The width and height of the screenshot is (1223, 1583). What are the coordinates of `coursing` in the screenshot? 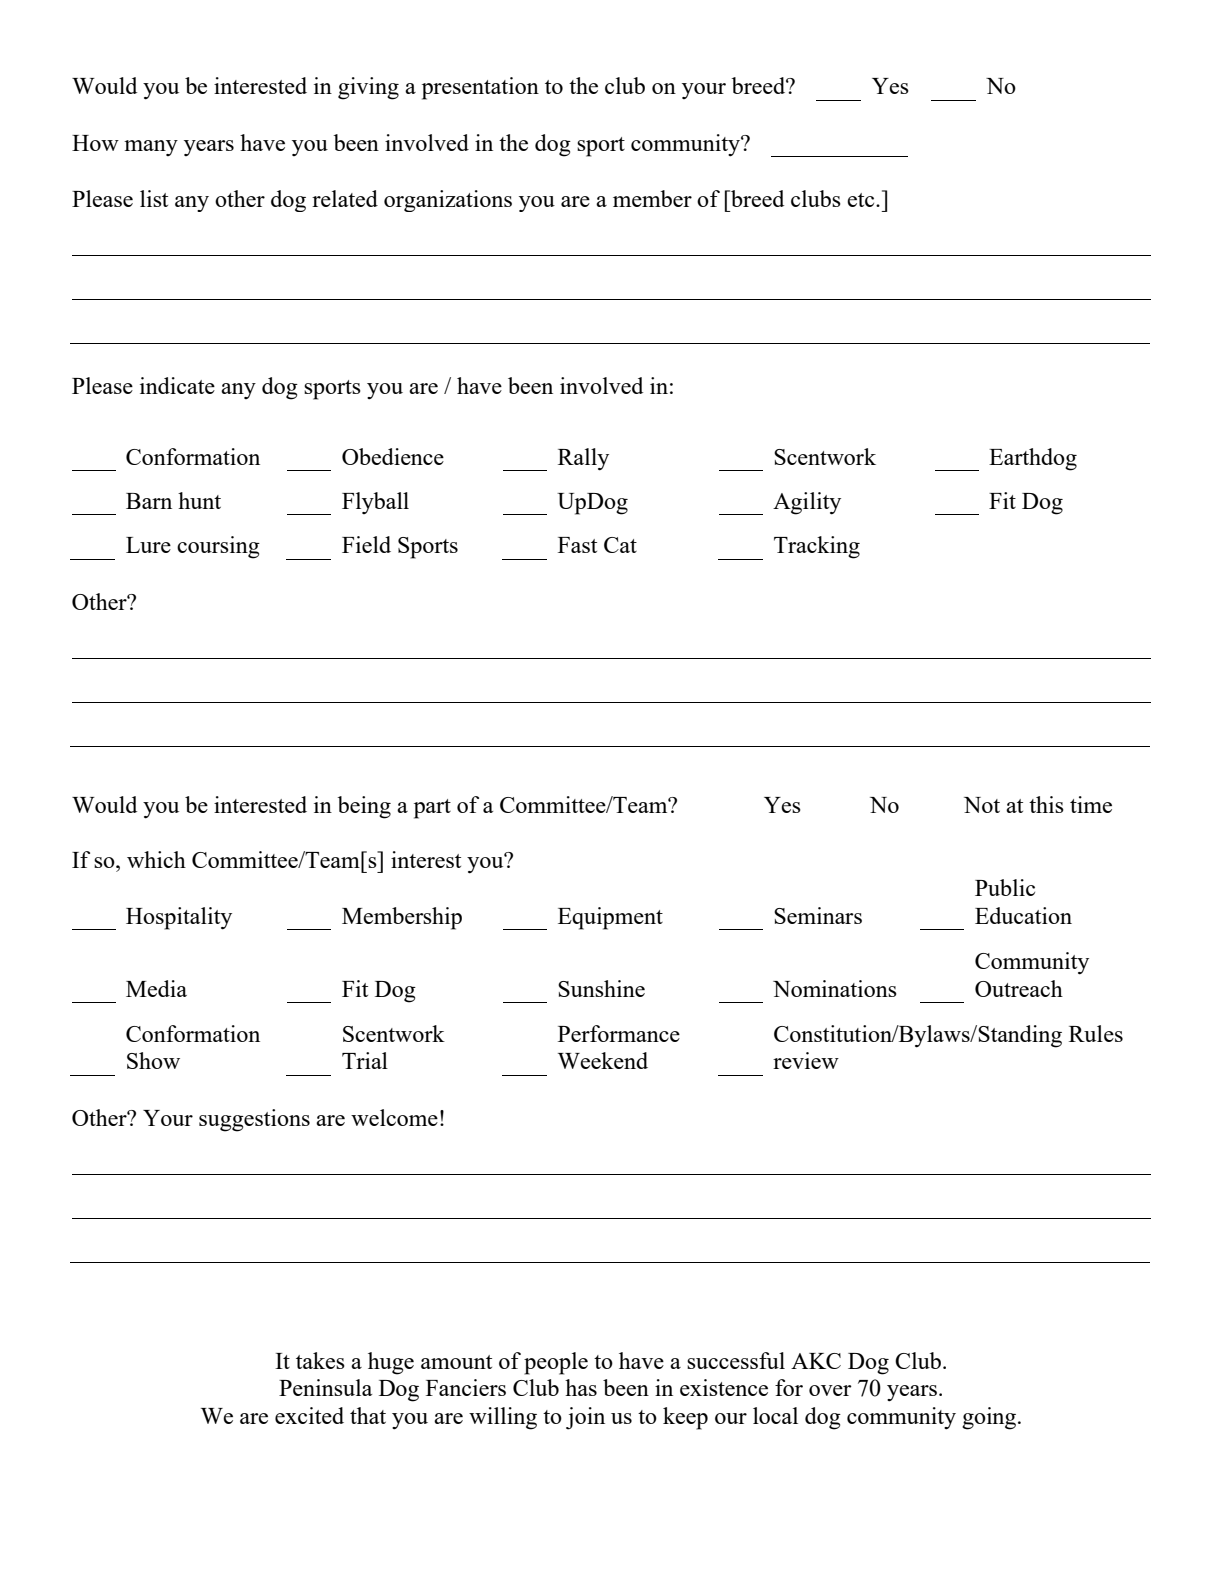 It's located at (218, 547).
